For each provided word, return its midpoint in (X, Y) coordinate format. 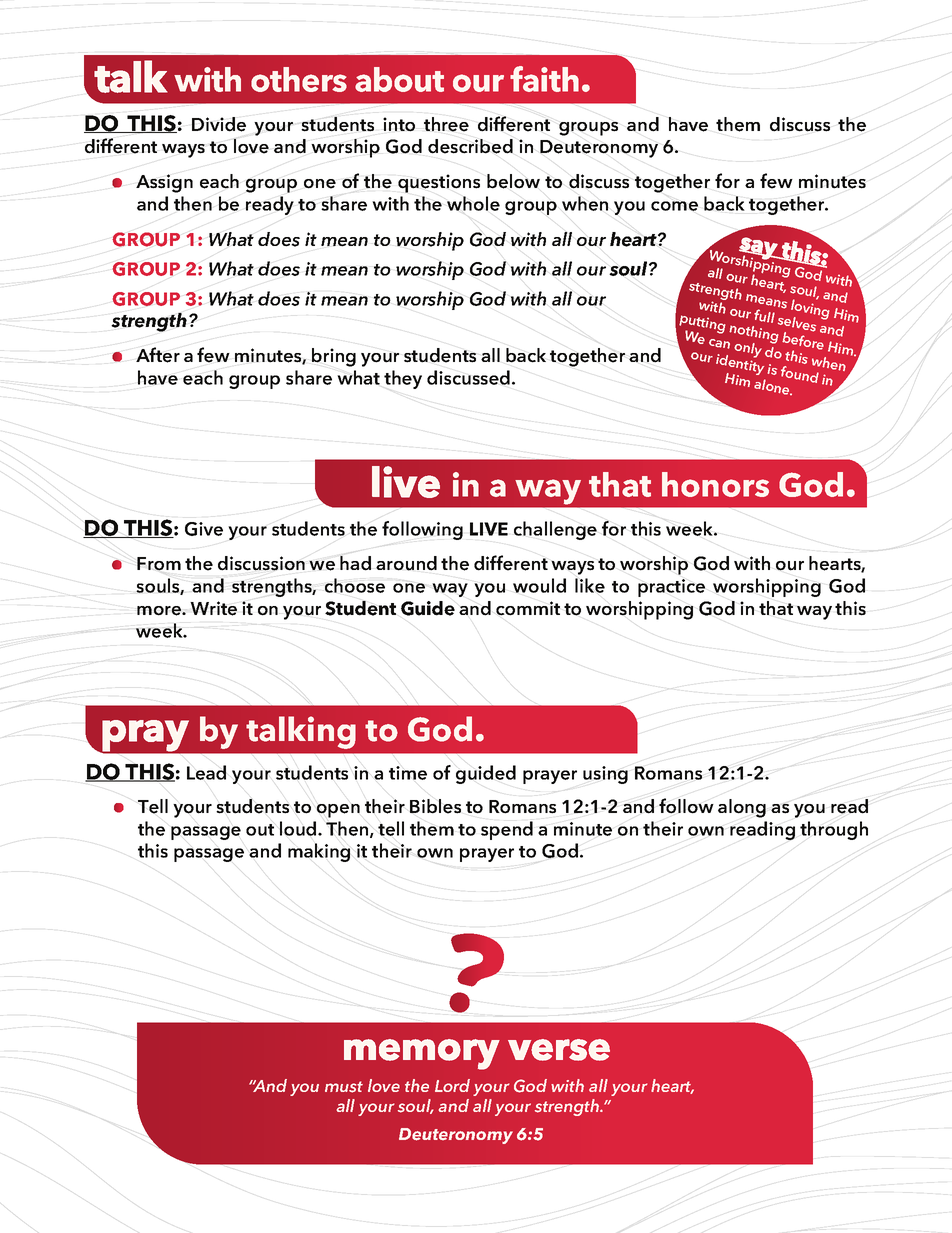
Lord (452, 1085)
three (446, 124)
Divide (219, 124)
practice (671, 588)
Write (213, 608)
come (674, 206)
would (539, 585)
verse (559, 1050)
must (344, 1087)
